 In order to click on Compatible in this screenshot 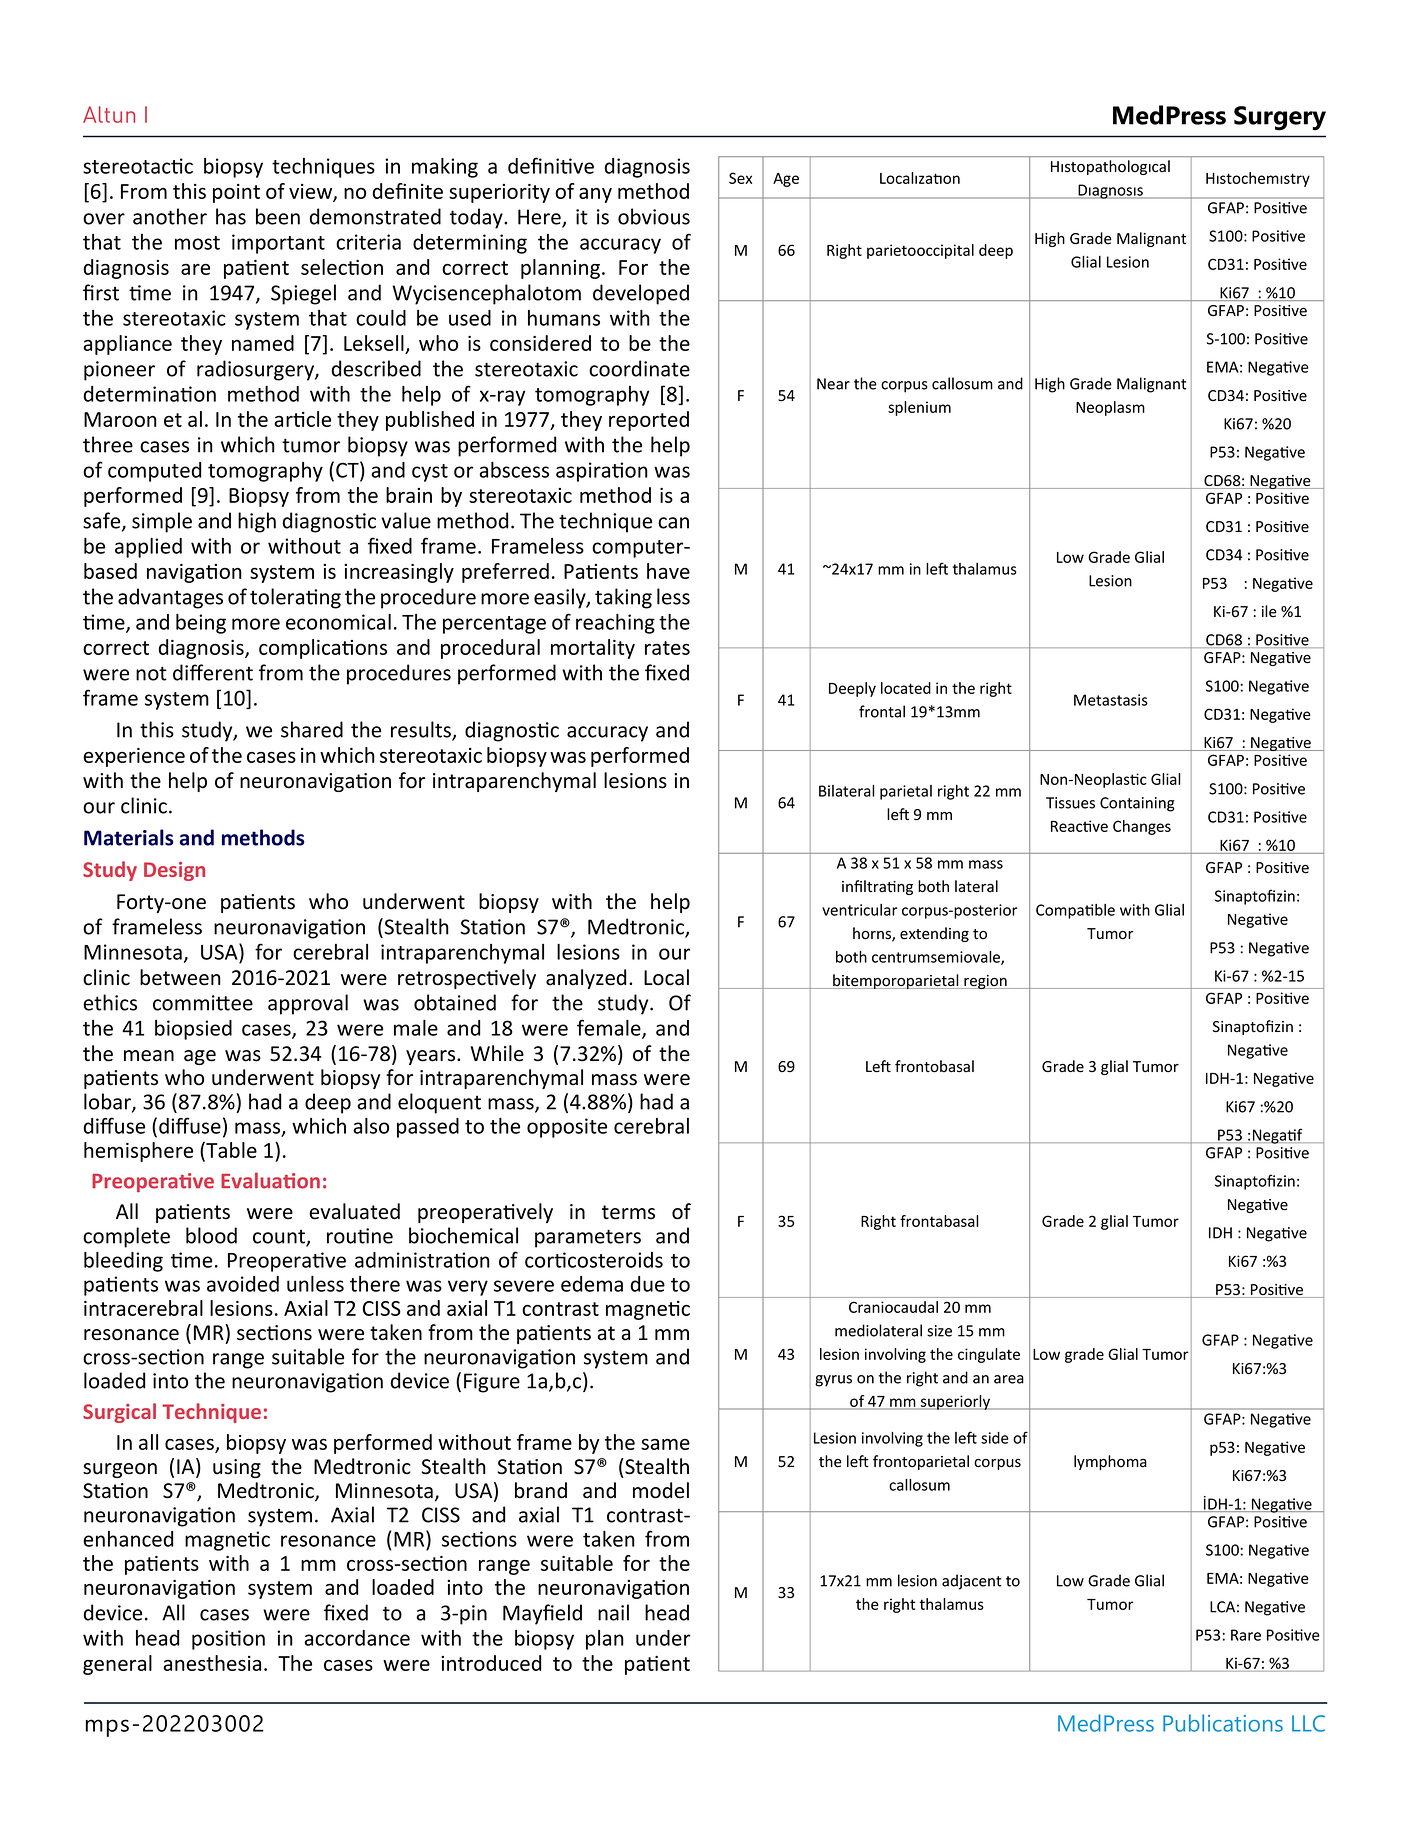, I will do `click(1075, 911)`.
